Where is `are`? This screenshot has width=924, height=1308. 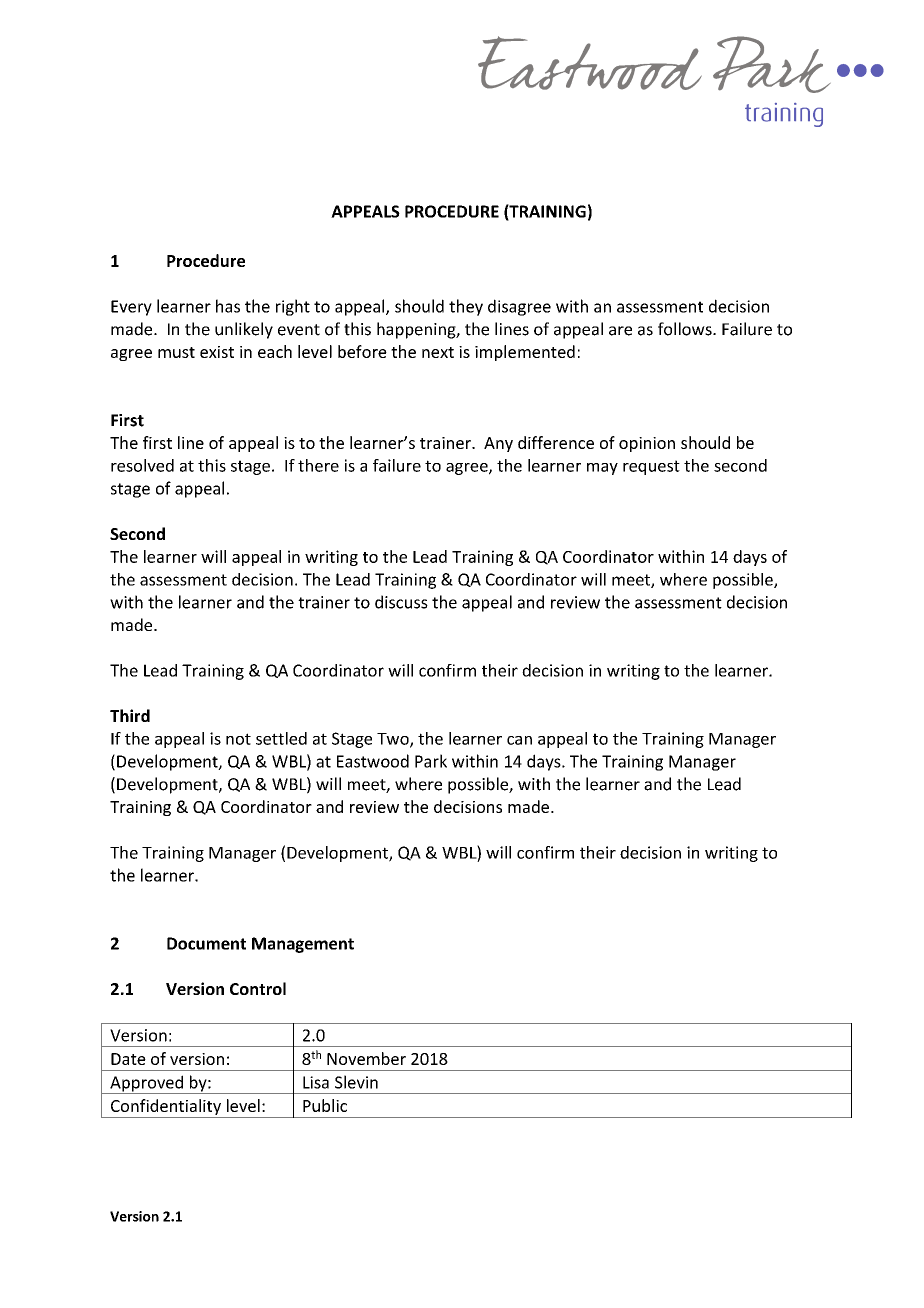
are is located at coordinates (620, 331).
